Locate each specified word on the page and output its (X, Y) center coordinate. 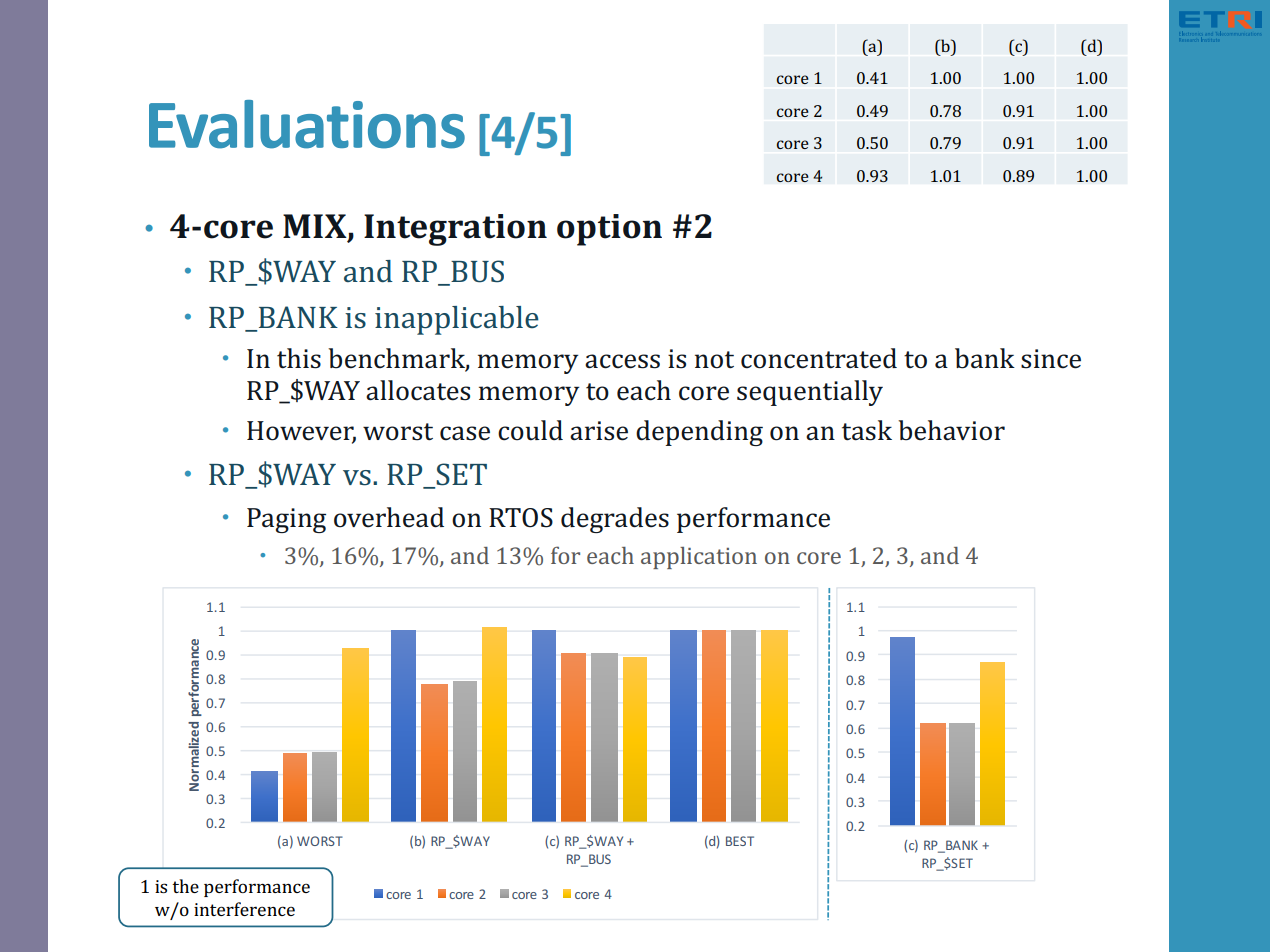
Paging (286, 520)
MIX (316, 227)
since (1051, 359)
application (699, 558)
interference (244, 909)
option (609, 230)
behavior (951, 430)
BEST (740, 841)
